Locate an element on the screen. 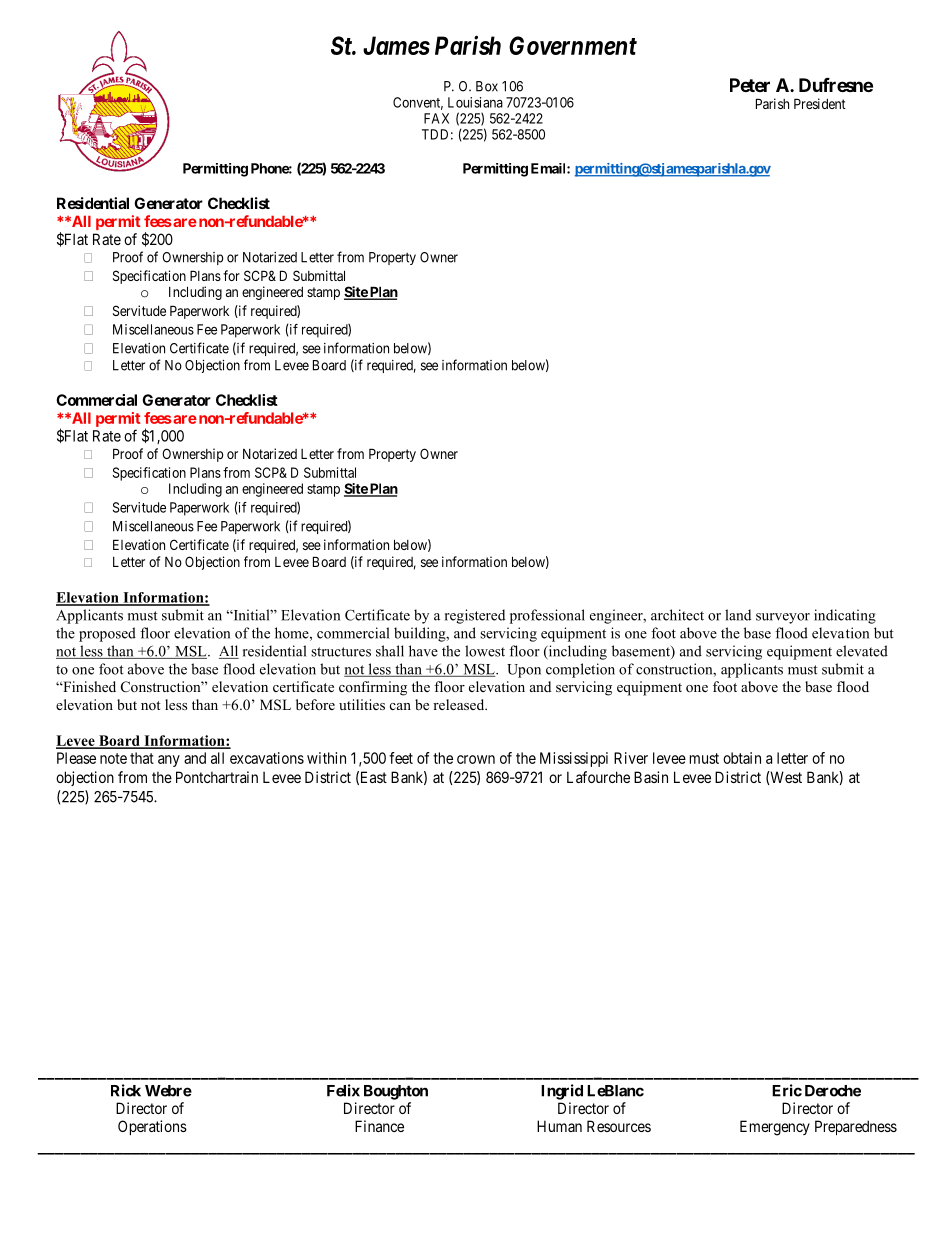 This screenshot has height=1233, width=952. FAX is located at coordinates (436, 118).
